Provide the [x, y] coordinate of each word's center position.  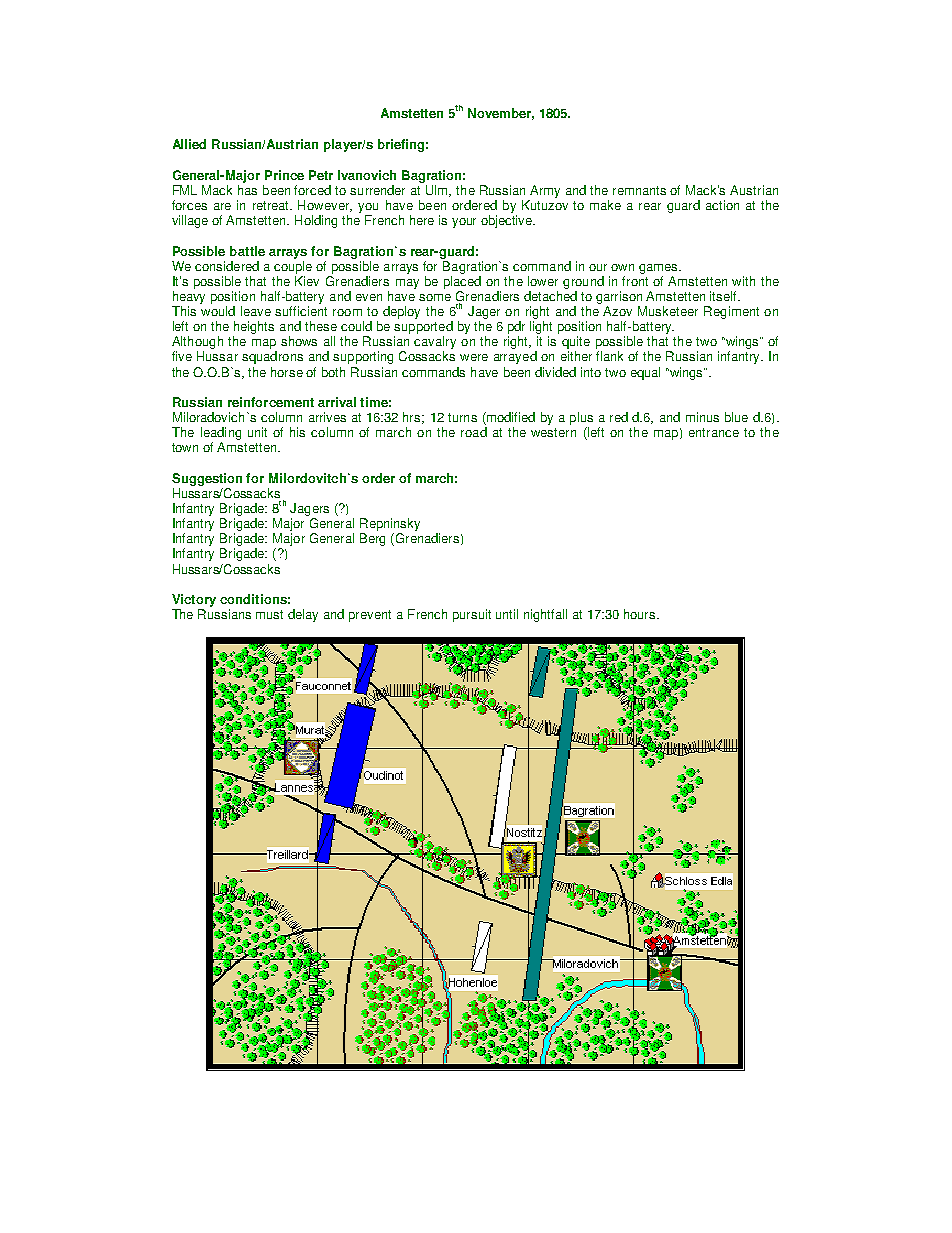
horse [287, 372]
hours [641, 614]
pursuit [472, 615]
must [269, 614]
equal [645, 373]
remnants [639, 190]
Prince [284, 175]
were [474, 357]
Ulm [438, 191]
